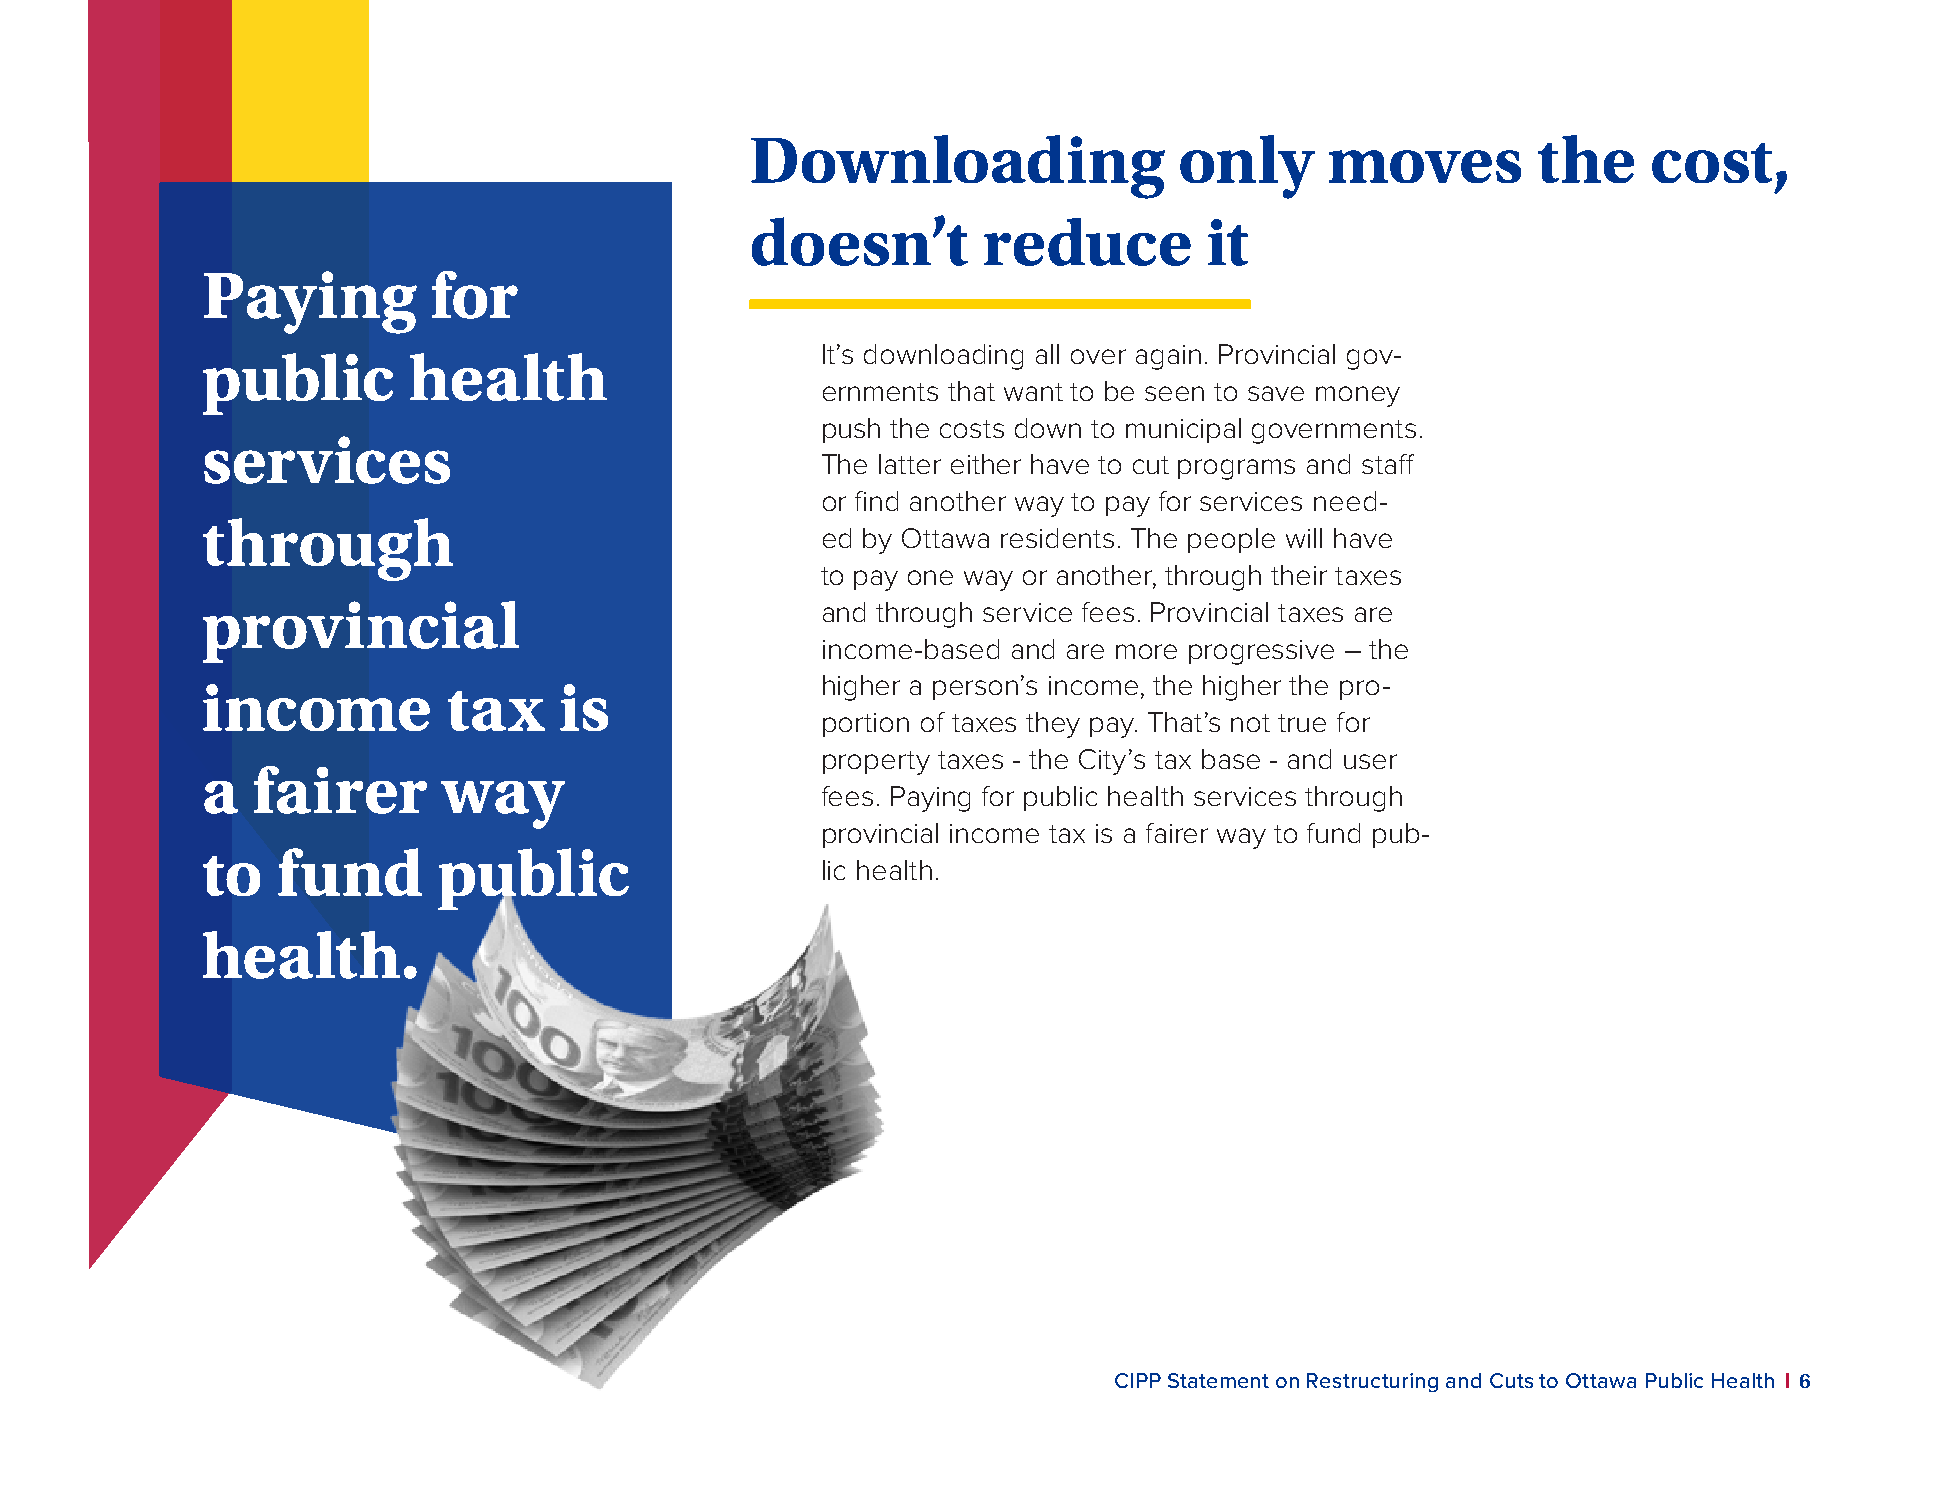  Describe the element at coordinates (1302, 723) in the screenshot. I see `true` at that location.
